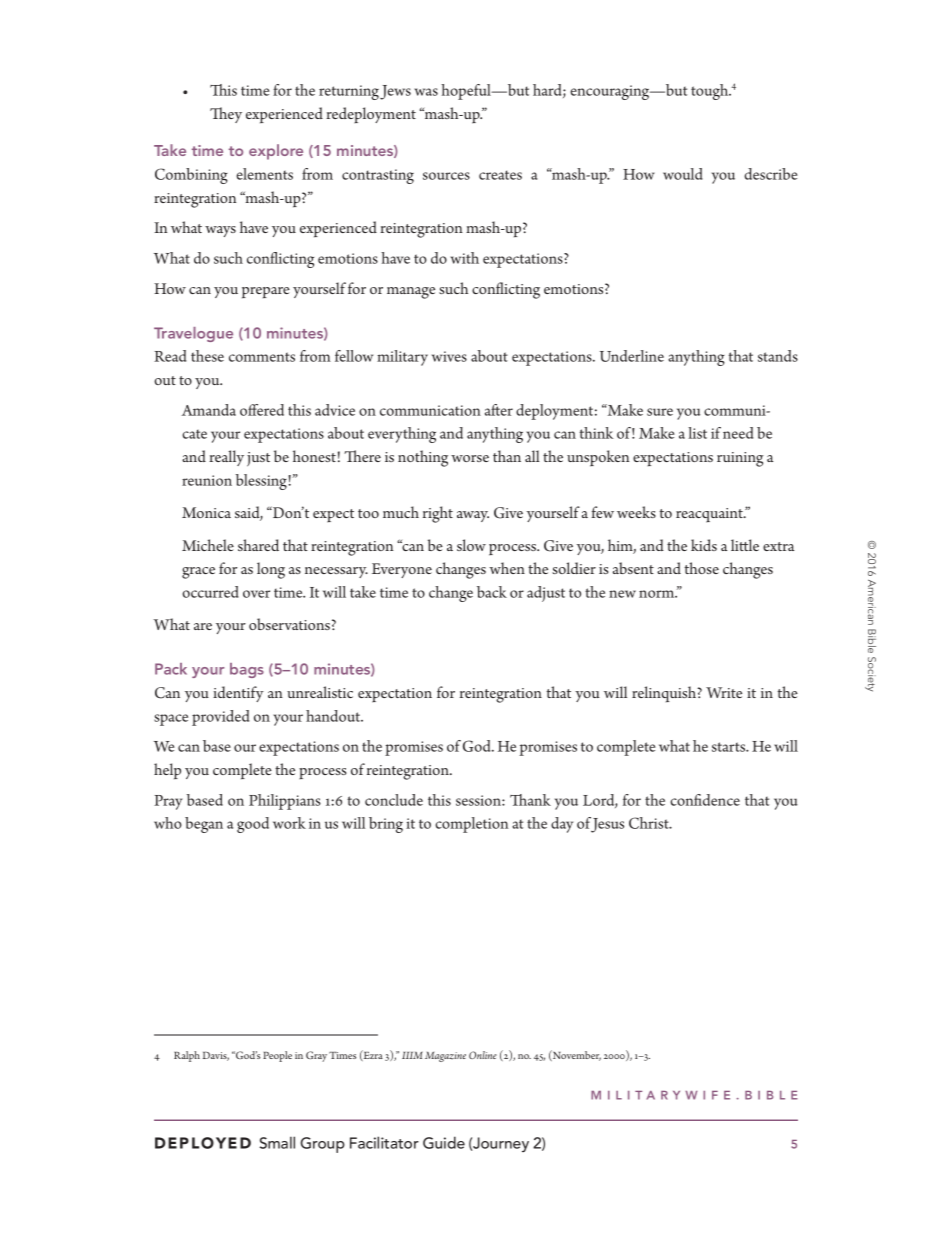  What do you see at coordinates (426, 92) in the screenshot?
I see `was` at bounding box center [426, 92].
